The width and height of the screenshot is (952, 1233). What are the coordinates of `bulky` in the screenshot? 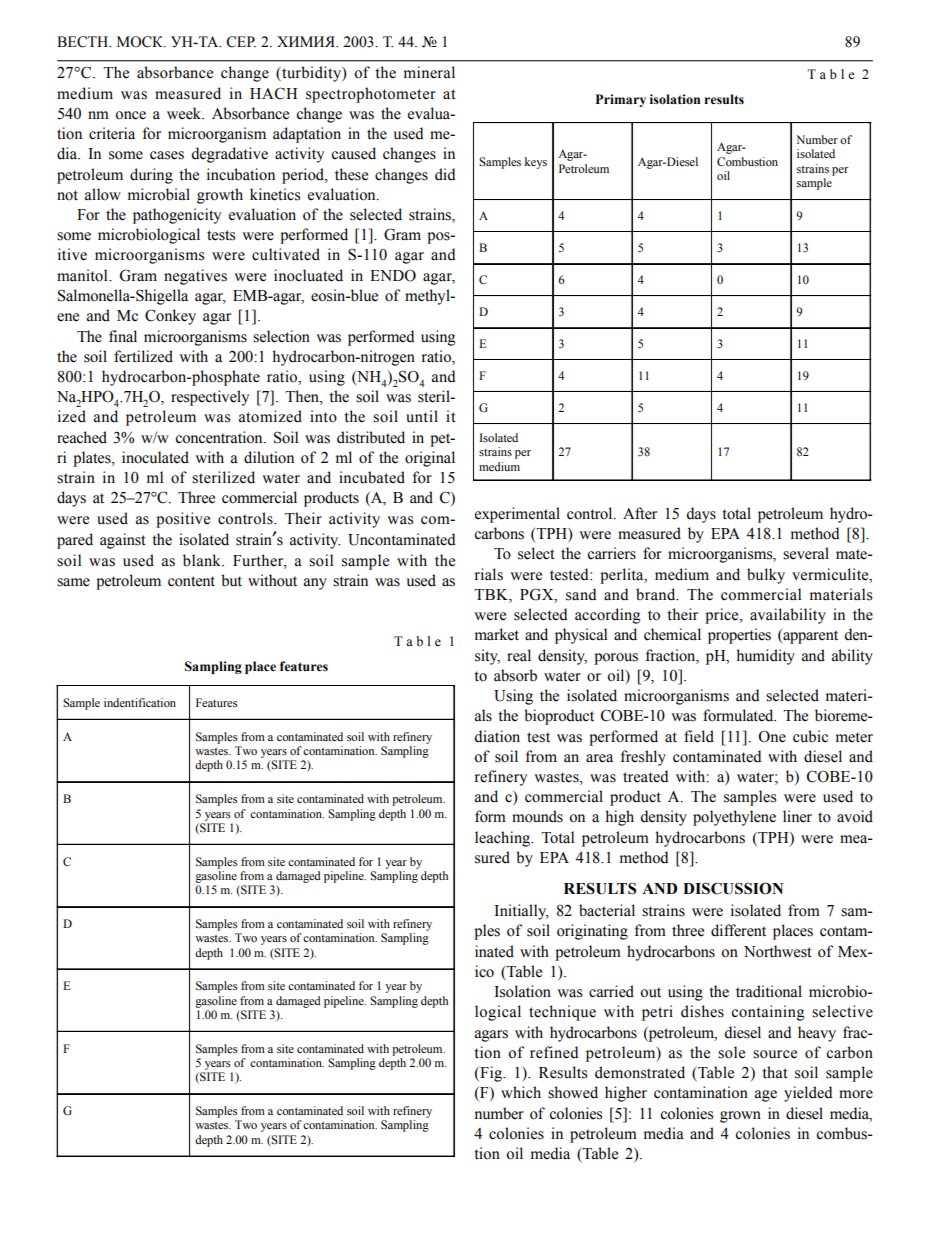 It's located at (766, 576).
